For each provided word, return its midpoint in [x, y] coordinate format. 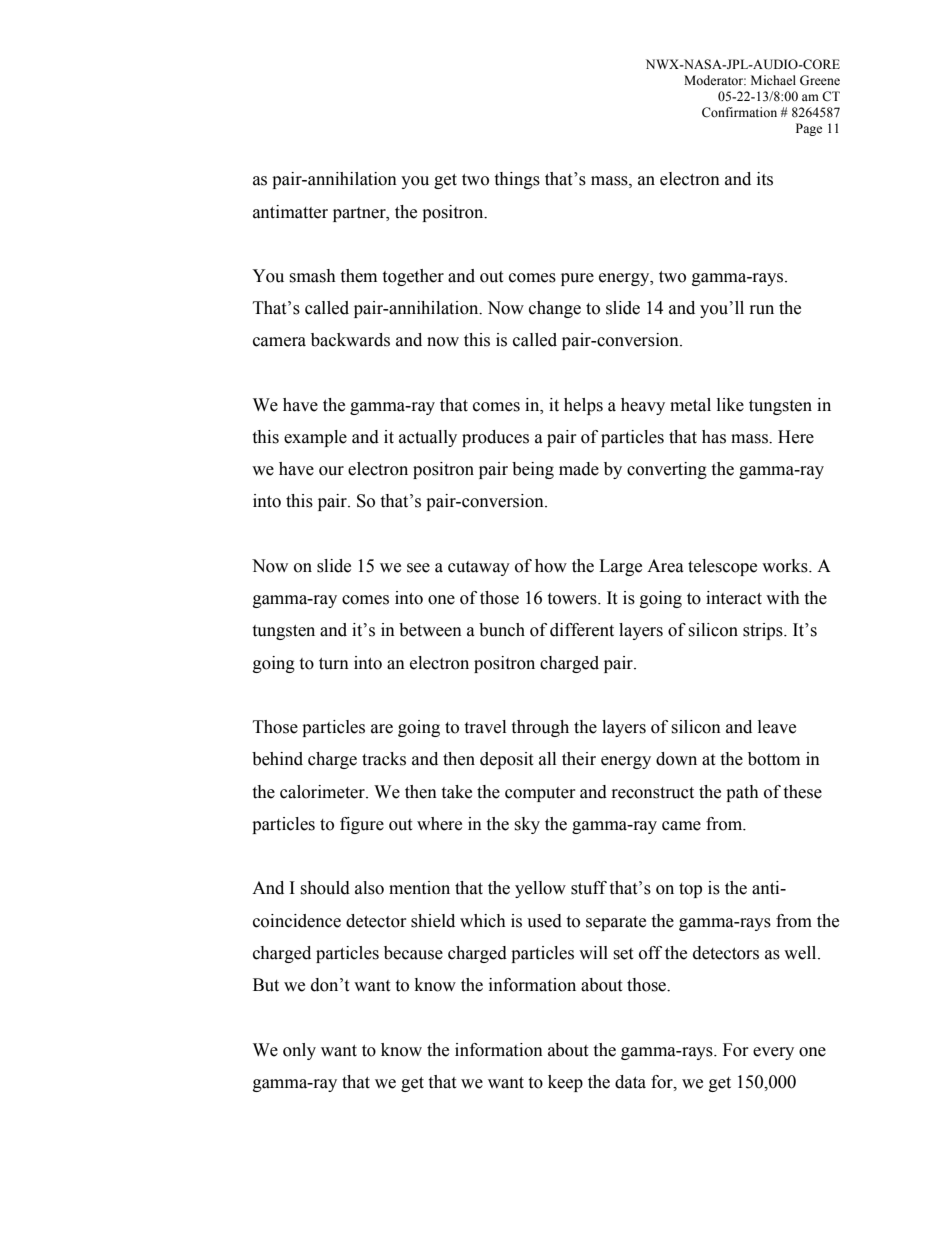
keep [565, 1083]
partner [360, 214]
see [418, 568]
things [517, 180]
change [555, 309]
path [742, 793]
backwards [350, 340]
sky [527, 825]
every [773, 1053]
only [299, 1051]
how [551, 566]
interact [734, 598]
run [762, 310]
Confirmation [739, 112]
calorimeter [323, 792]
